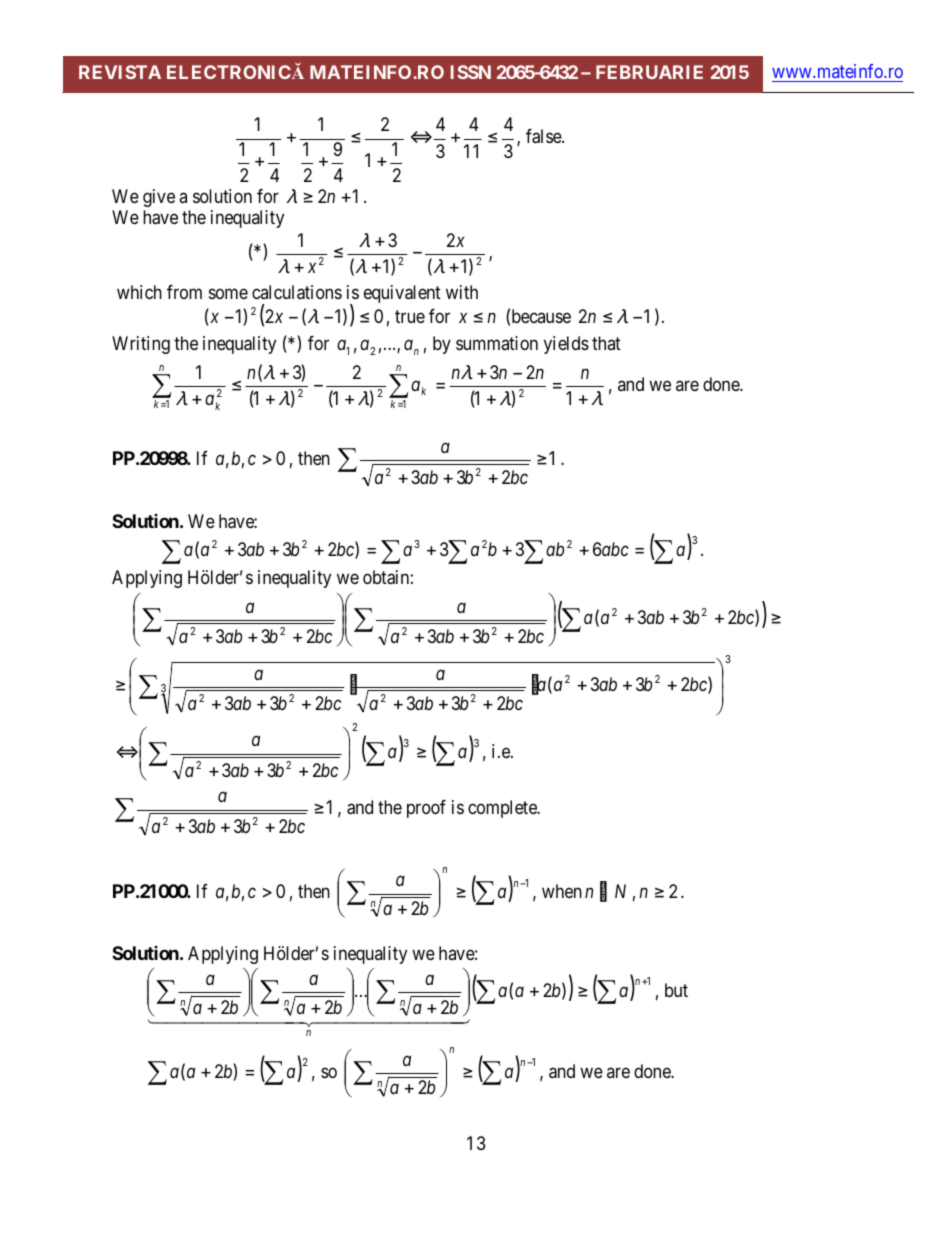 Image resolution: width=952 pixels, height=1233 pixels. What do you see at coordinates (497, 343) in the page?
I see `summation` at bounding box center [497, 343].
